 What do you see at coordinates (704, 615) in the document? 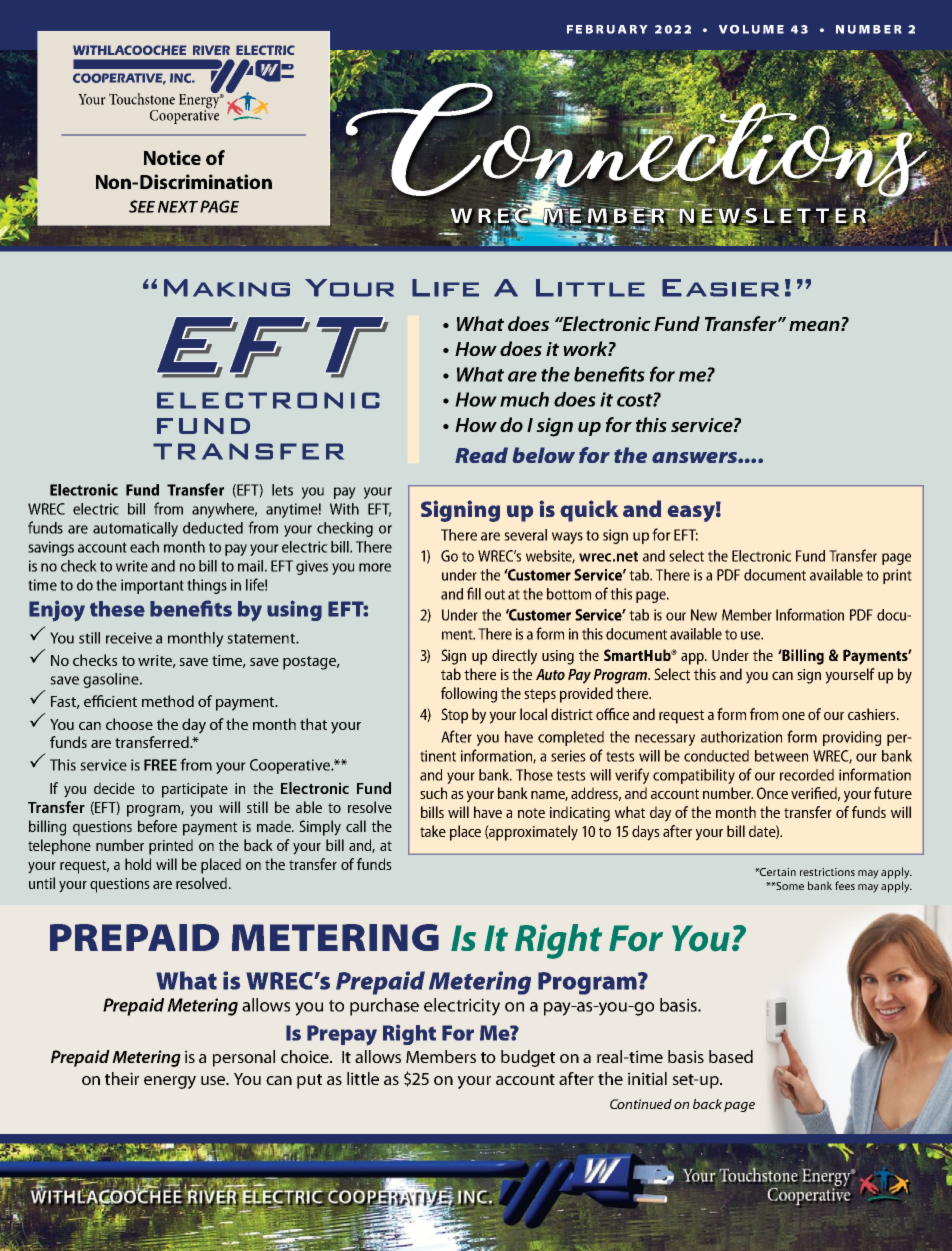
I see `New` at bounding box center [704, 615].
